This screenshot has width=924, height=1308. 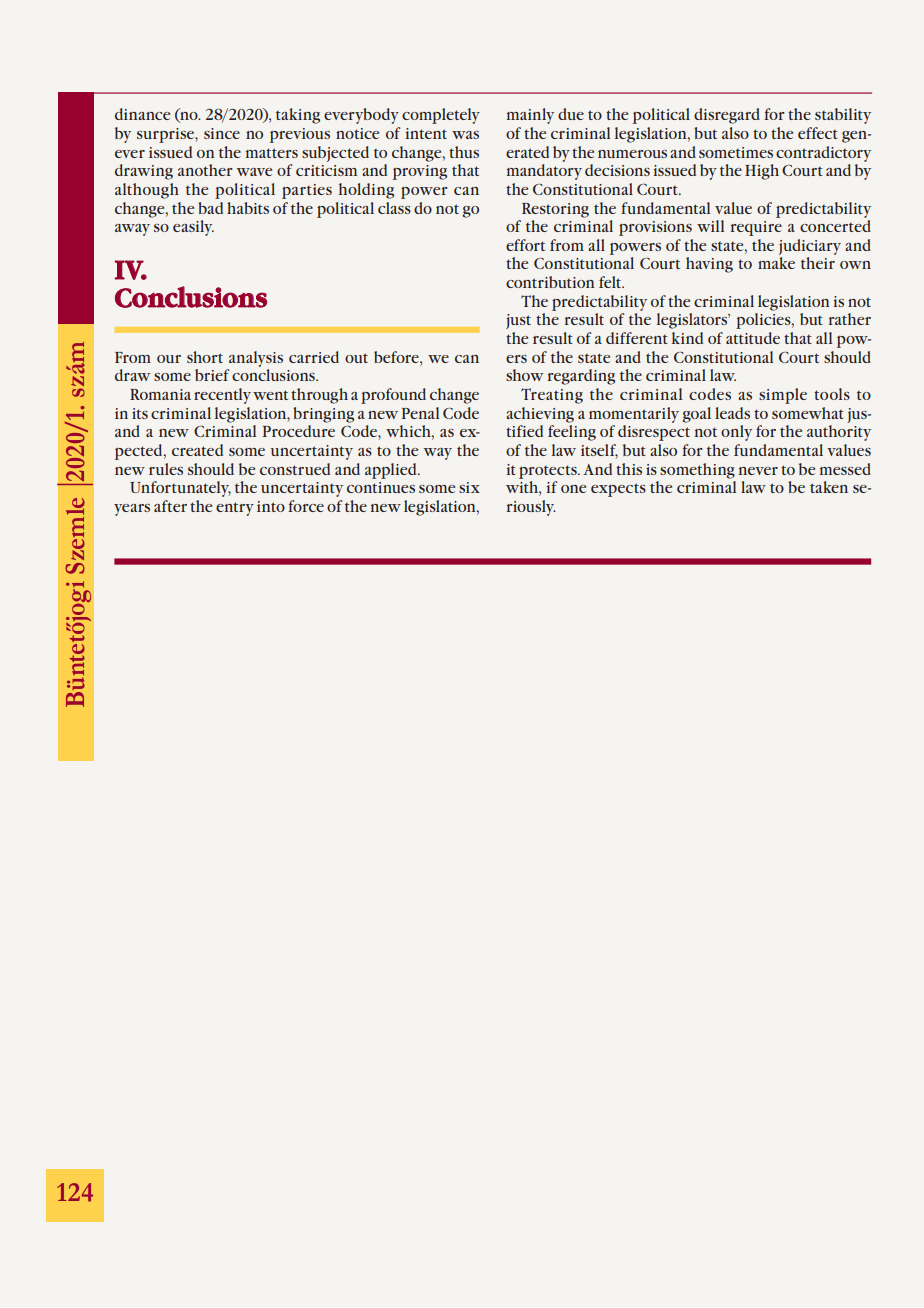 What do you see at coordinates (212, 375) in the screenshot?
I see `brief` at bounding box center [212, 375].
